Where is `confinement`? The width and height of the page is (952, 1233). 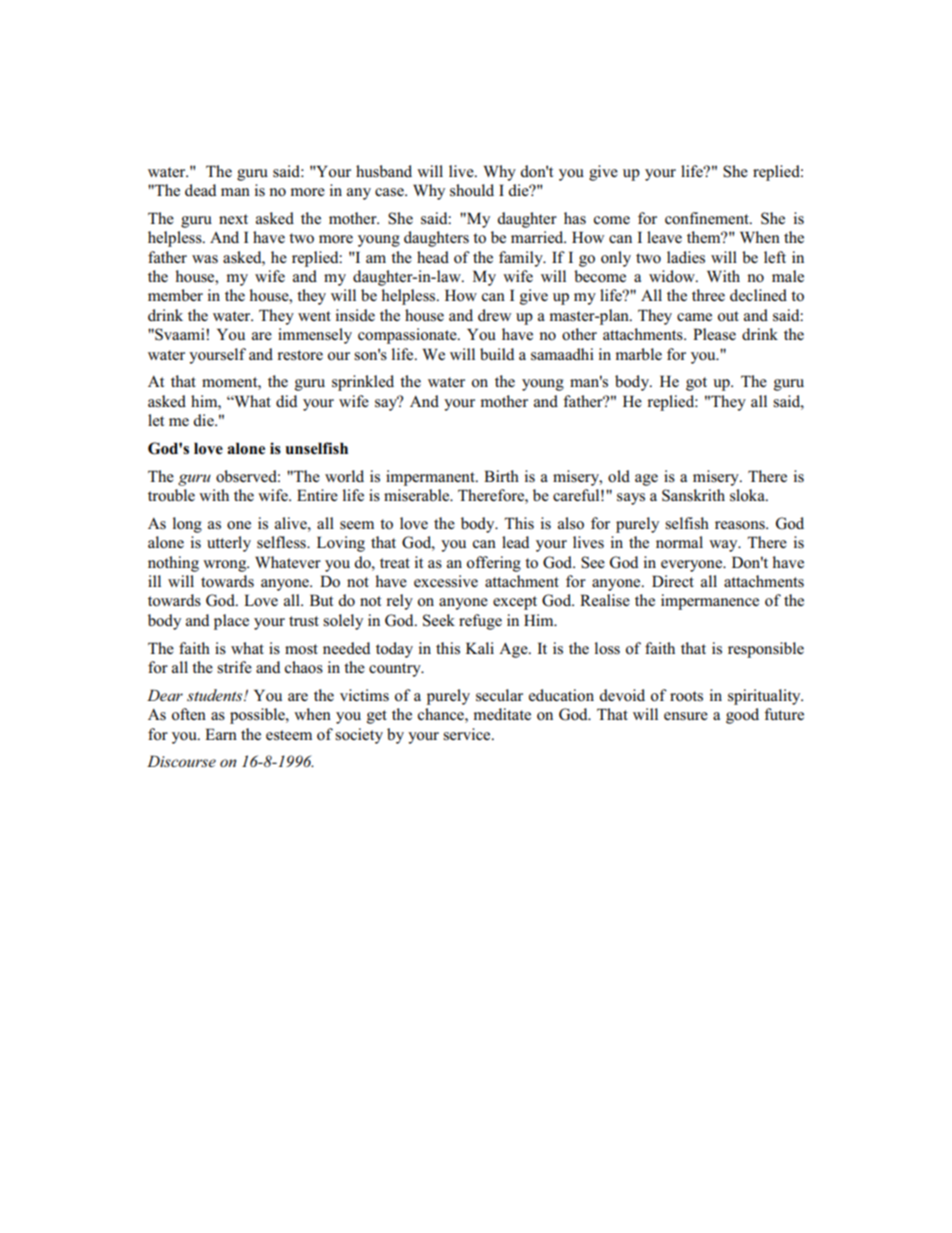
confinement is located at coordinates (708, 218).
